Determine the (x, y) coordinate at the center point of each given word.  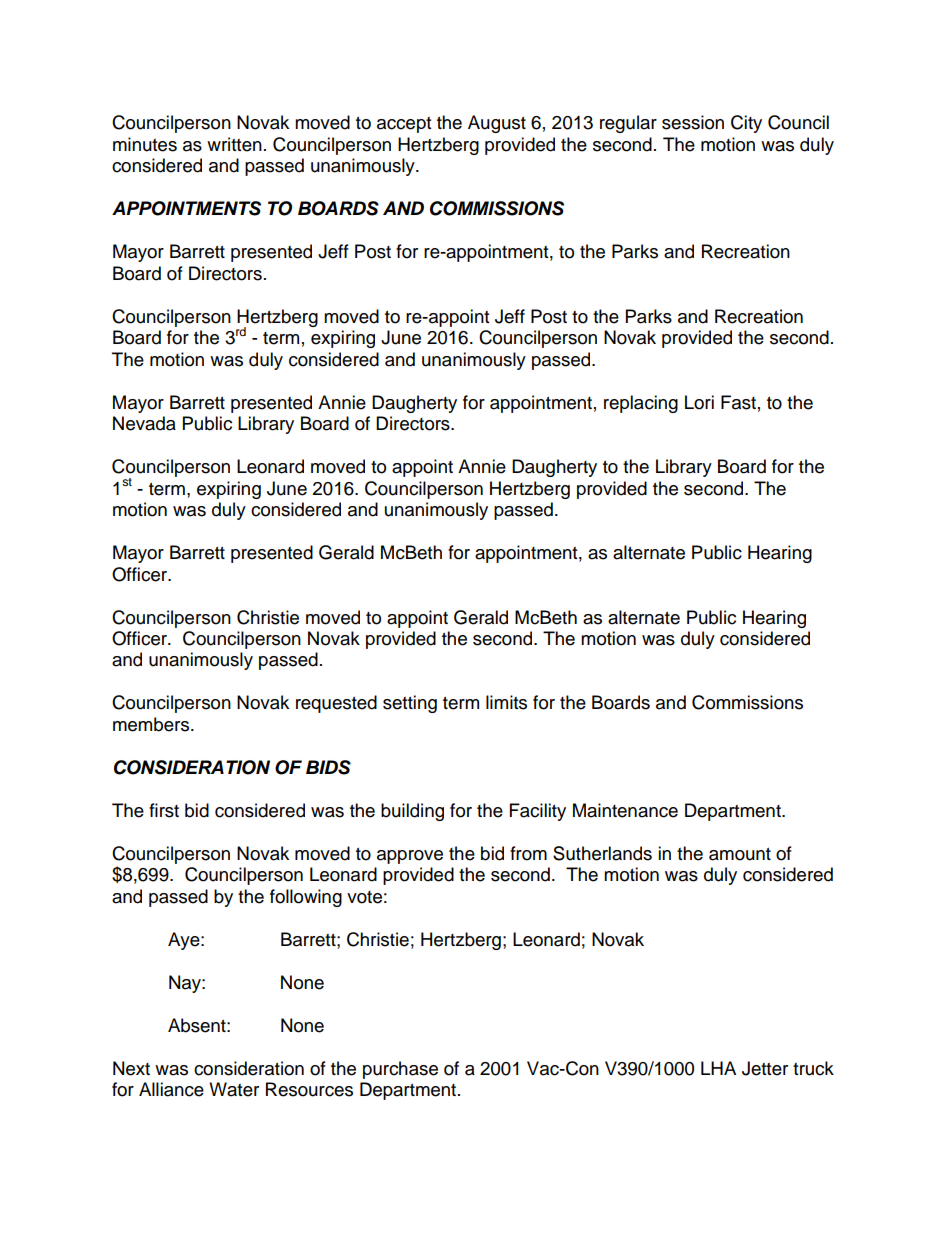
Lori (699, 402)
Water (234, 1089)
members (152, 724)
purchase (400, 1070)
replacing (641, 404)
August (497, 124)
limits (506, 702)
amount (740, 854)
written (234, 144)
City (746, 124)
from (528, 853)
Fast (738, 402)
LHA (718, 1068)
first (164, 810)
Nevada (144, 423)
